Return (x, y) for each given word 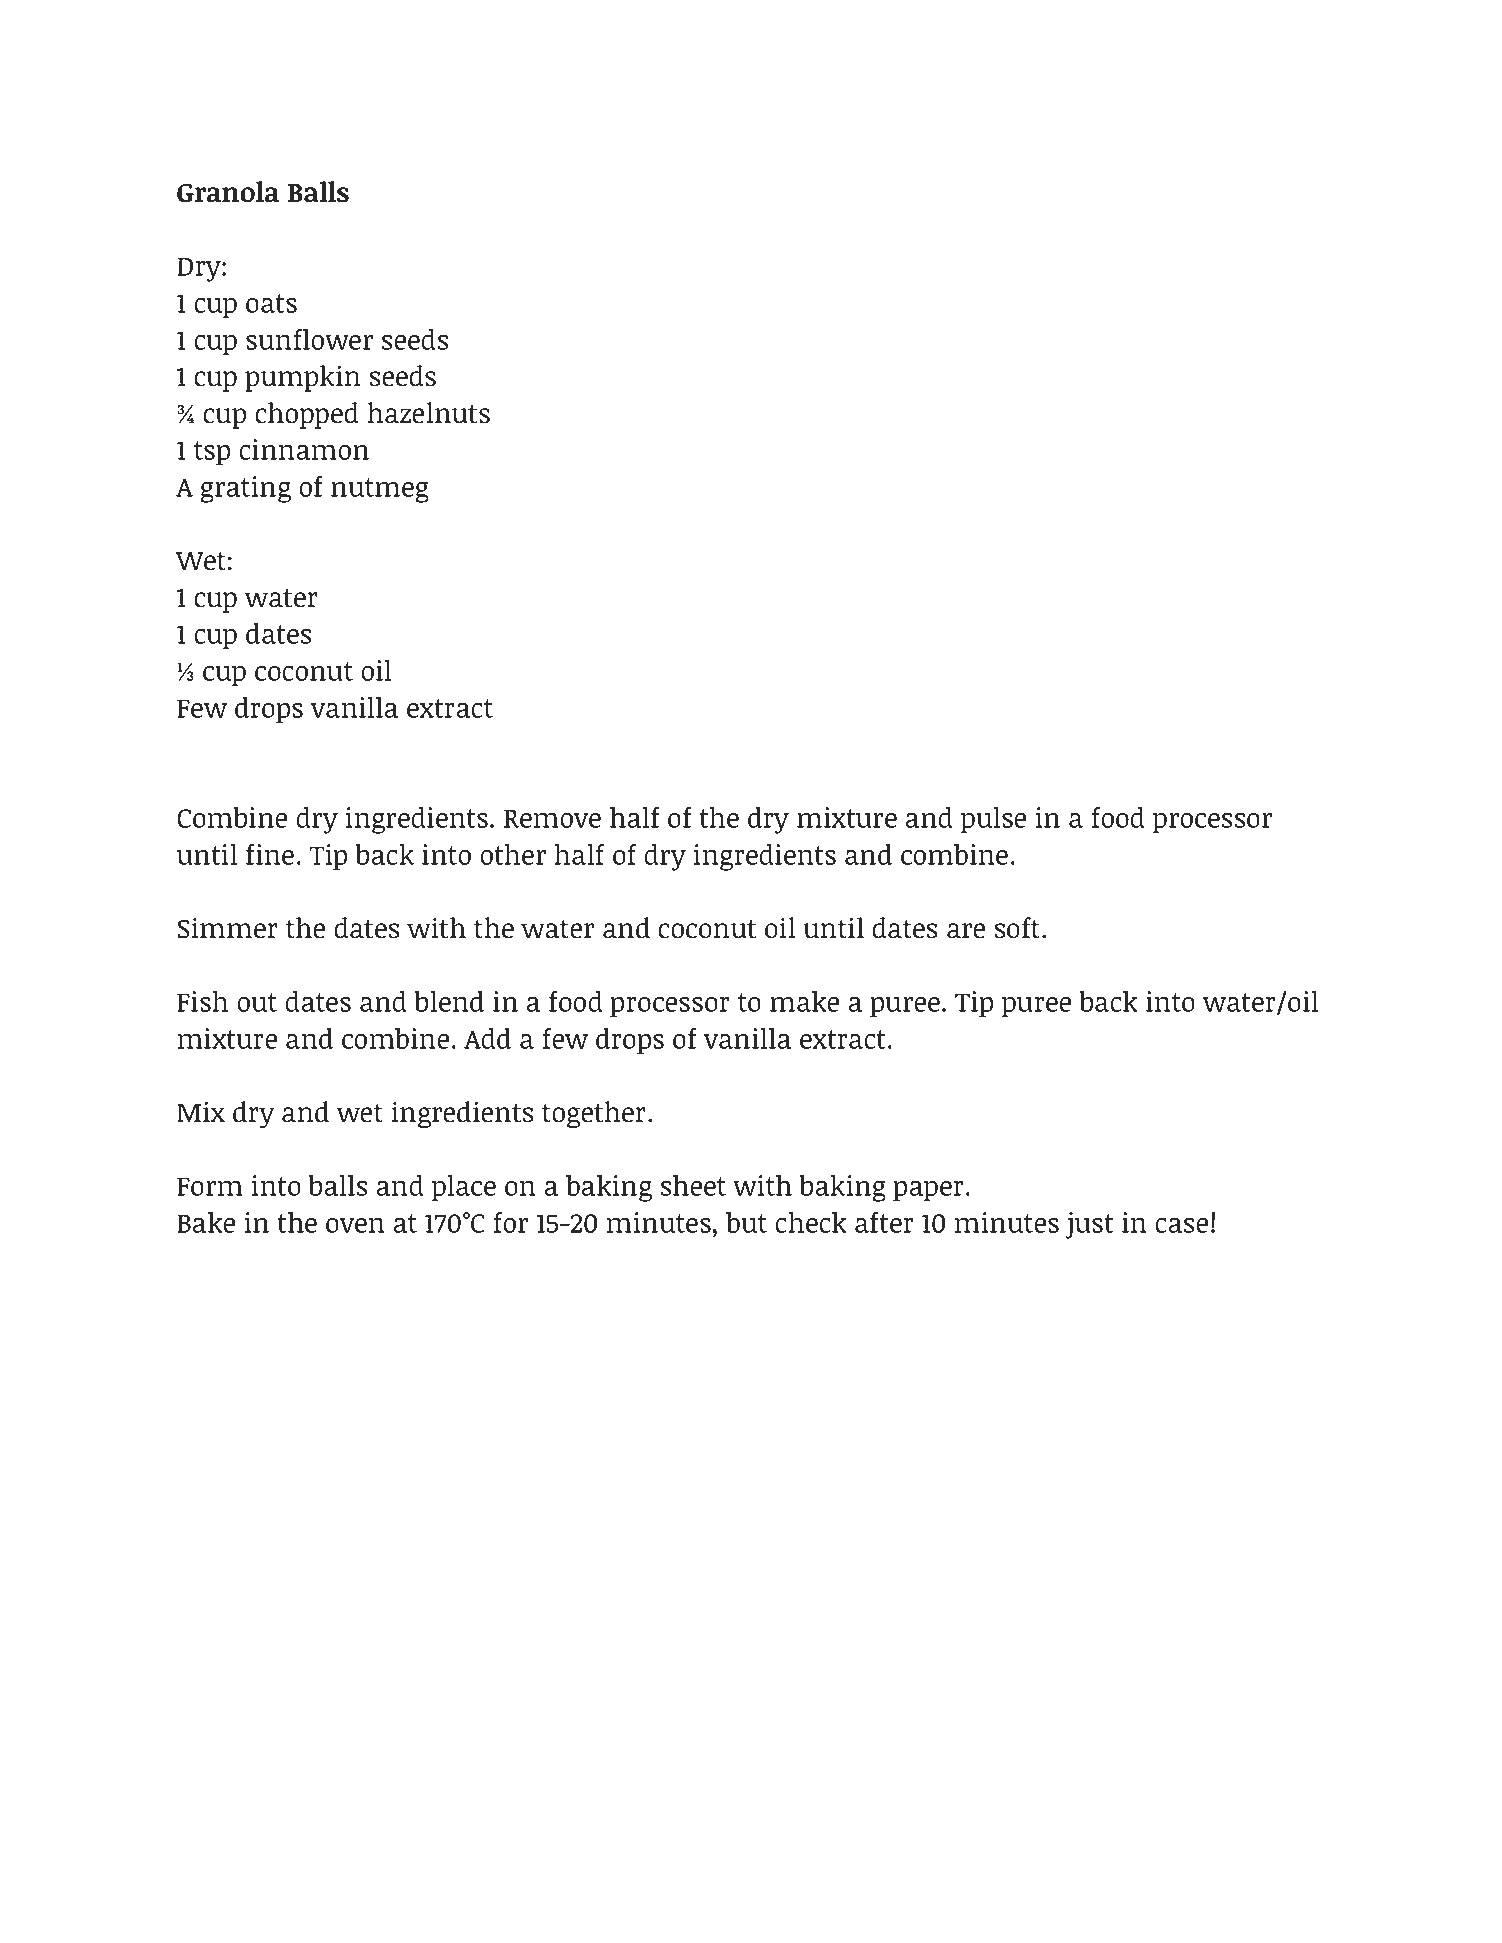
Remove (552, 818)
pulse (993, 820)
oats (271, 303)
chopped (307, 415)
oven (355, 1225)
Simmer (228, 928)
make (804, 1001)
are (966, 931)
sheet (693, 1185)
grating (245, 489)
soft (1017, 928)
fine (270, 854)
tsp (212, 453)
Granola (228, 192)
